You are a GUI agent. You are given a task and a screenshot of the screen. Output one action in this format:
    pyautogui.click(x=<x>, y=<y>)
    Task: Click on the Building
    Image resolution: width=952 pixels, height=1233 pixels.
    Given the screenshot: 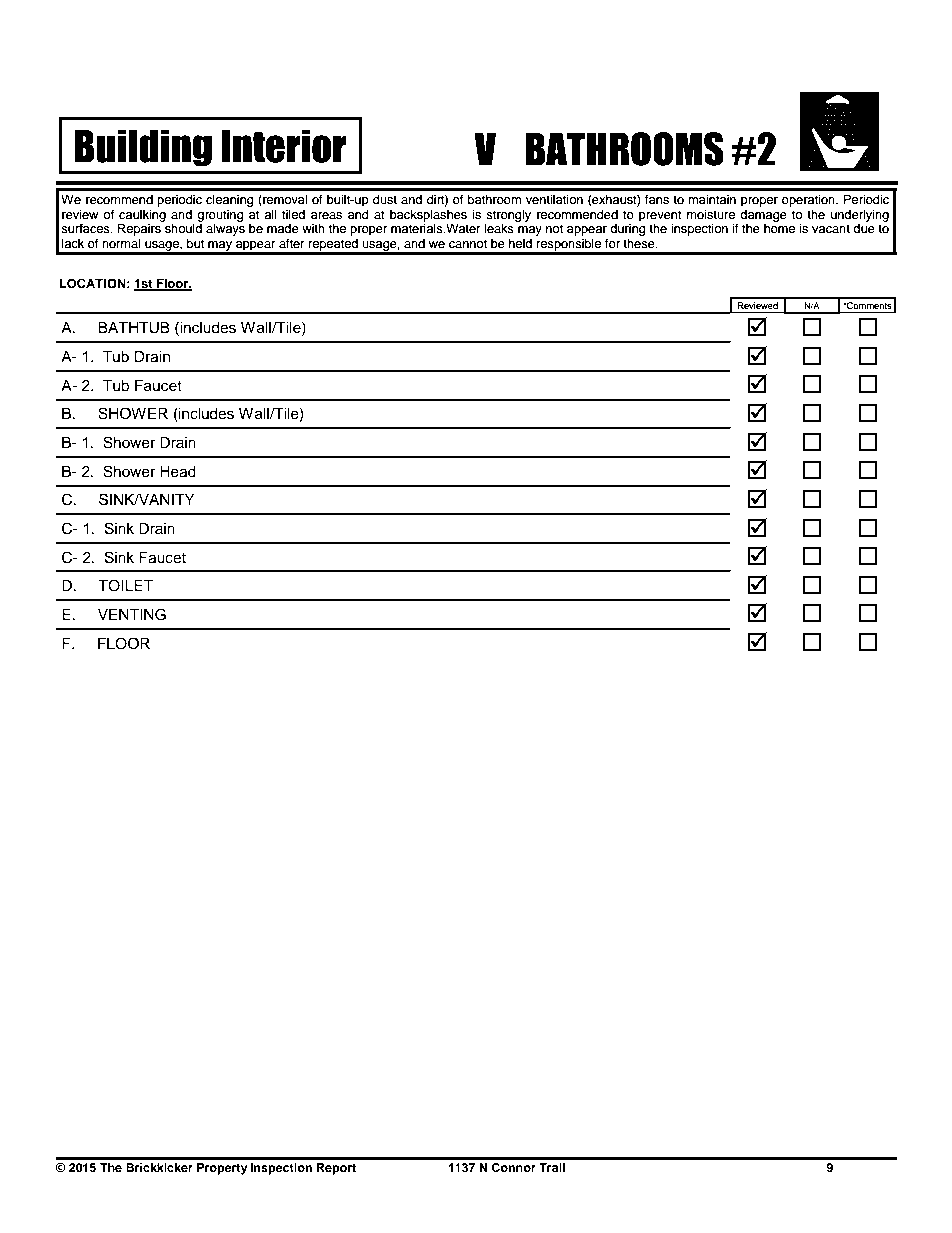 What is the action you would take?
    pyautogui.click(x=143, y=148)
